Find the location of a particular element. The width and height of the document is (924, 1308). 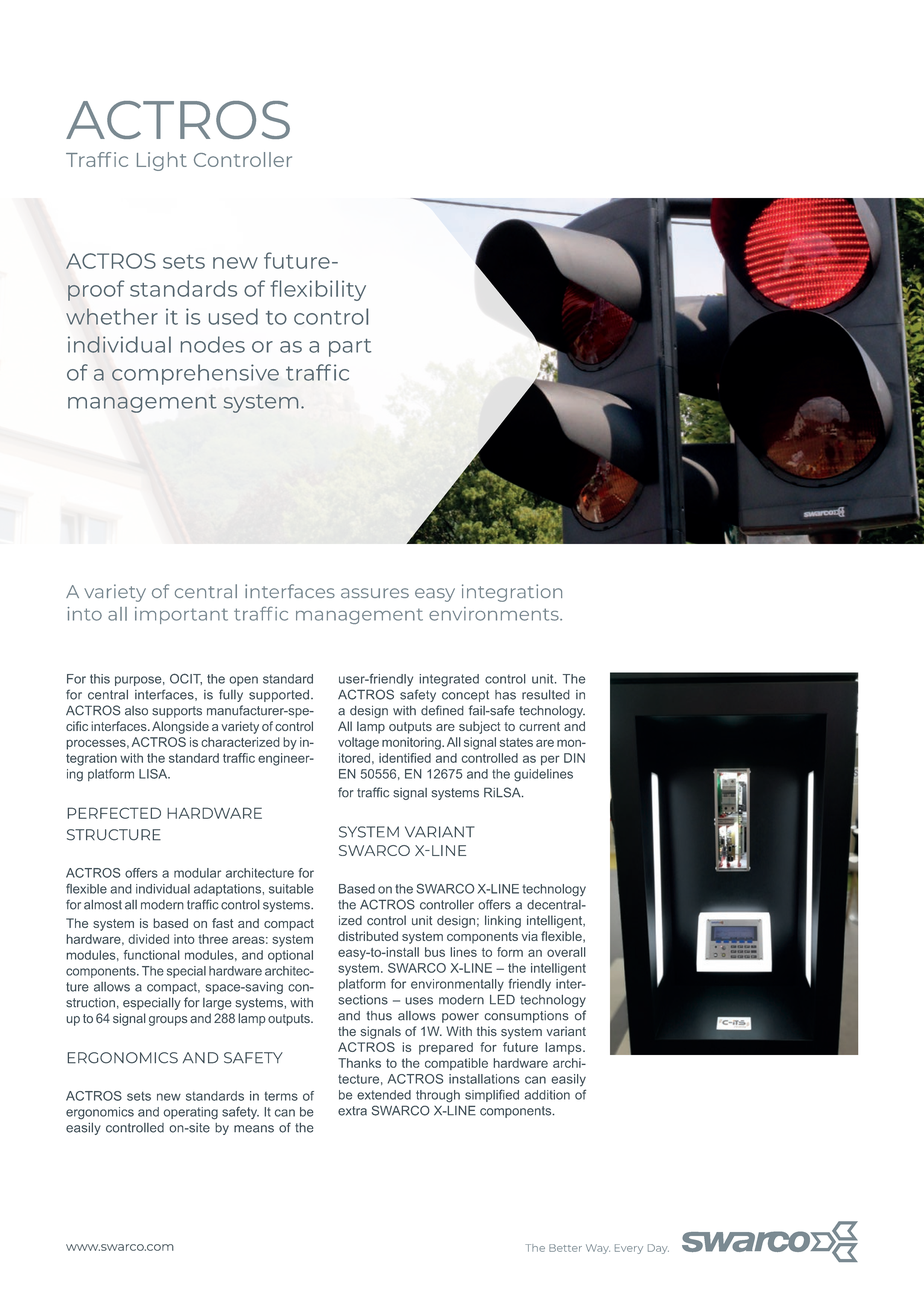

Way is located at coordinates (598, 1249).
